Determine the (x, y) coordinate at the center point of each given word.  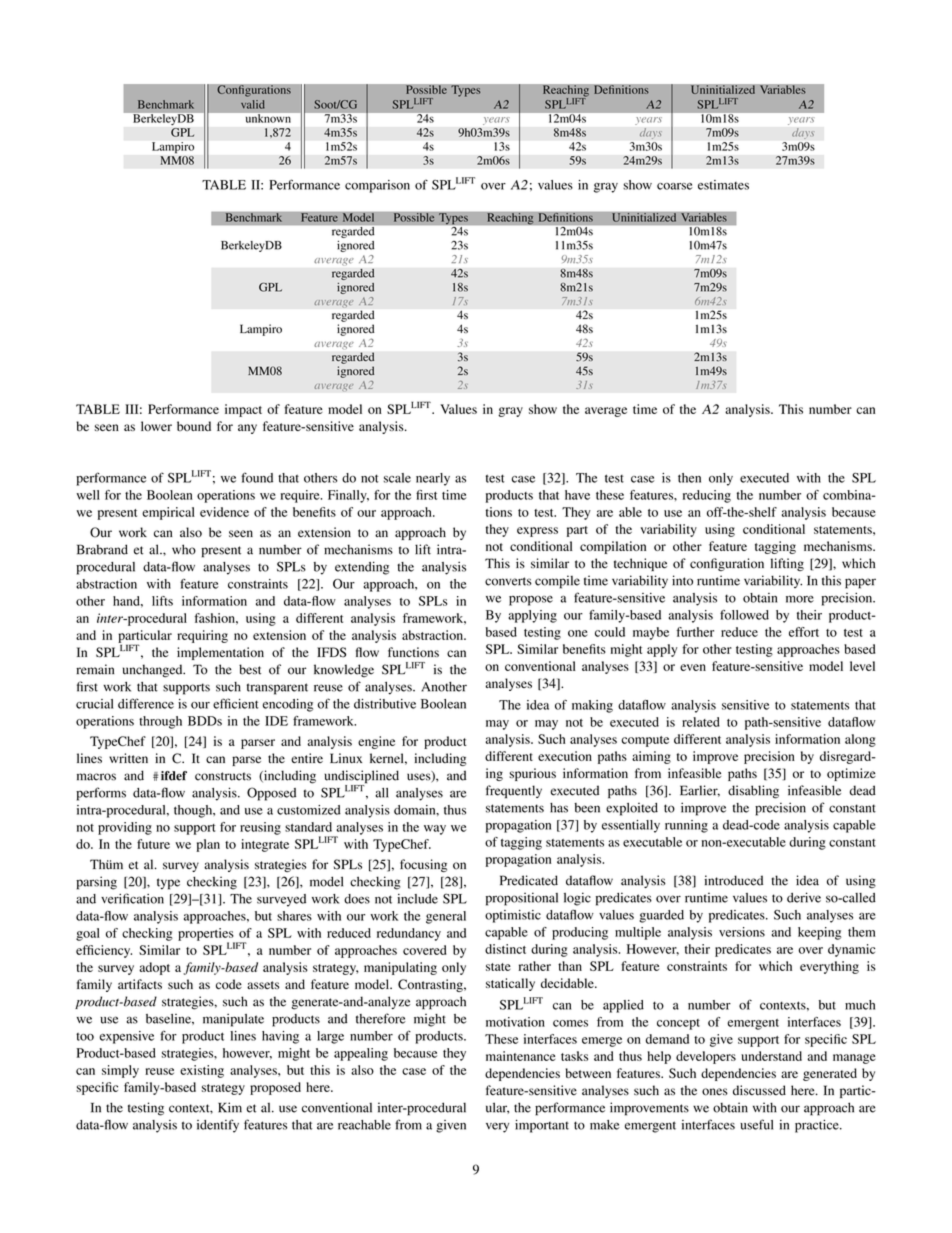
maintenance (520, 1056)
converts (508, 581)
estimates (723, 185)
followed (744, 615)
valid (253, 104)
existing (202, 1071)
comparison (377, 186)
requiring (202, 636)
